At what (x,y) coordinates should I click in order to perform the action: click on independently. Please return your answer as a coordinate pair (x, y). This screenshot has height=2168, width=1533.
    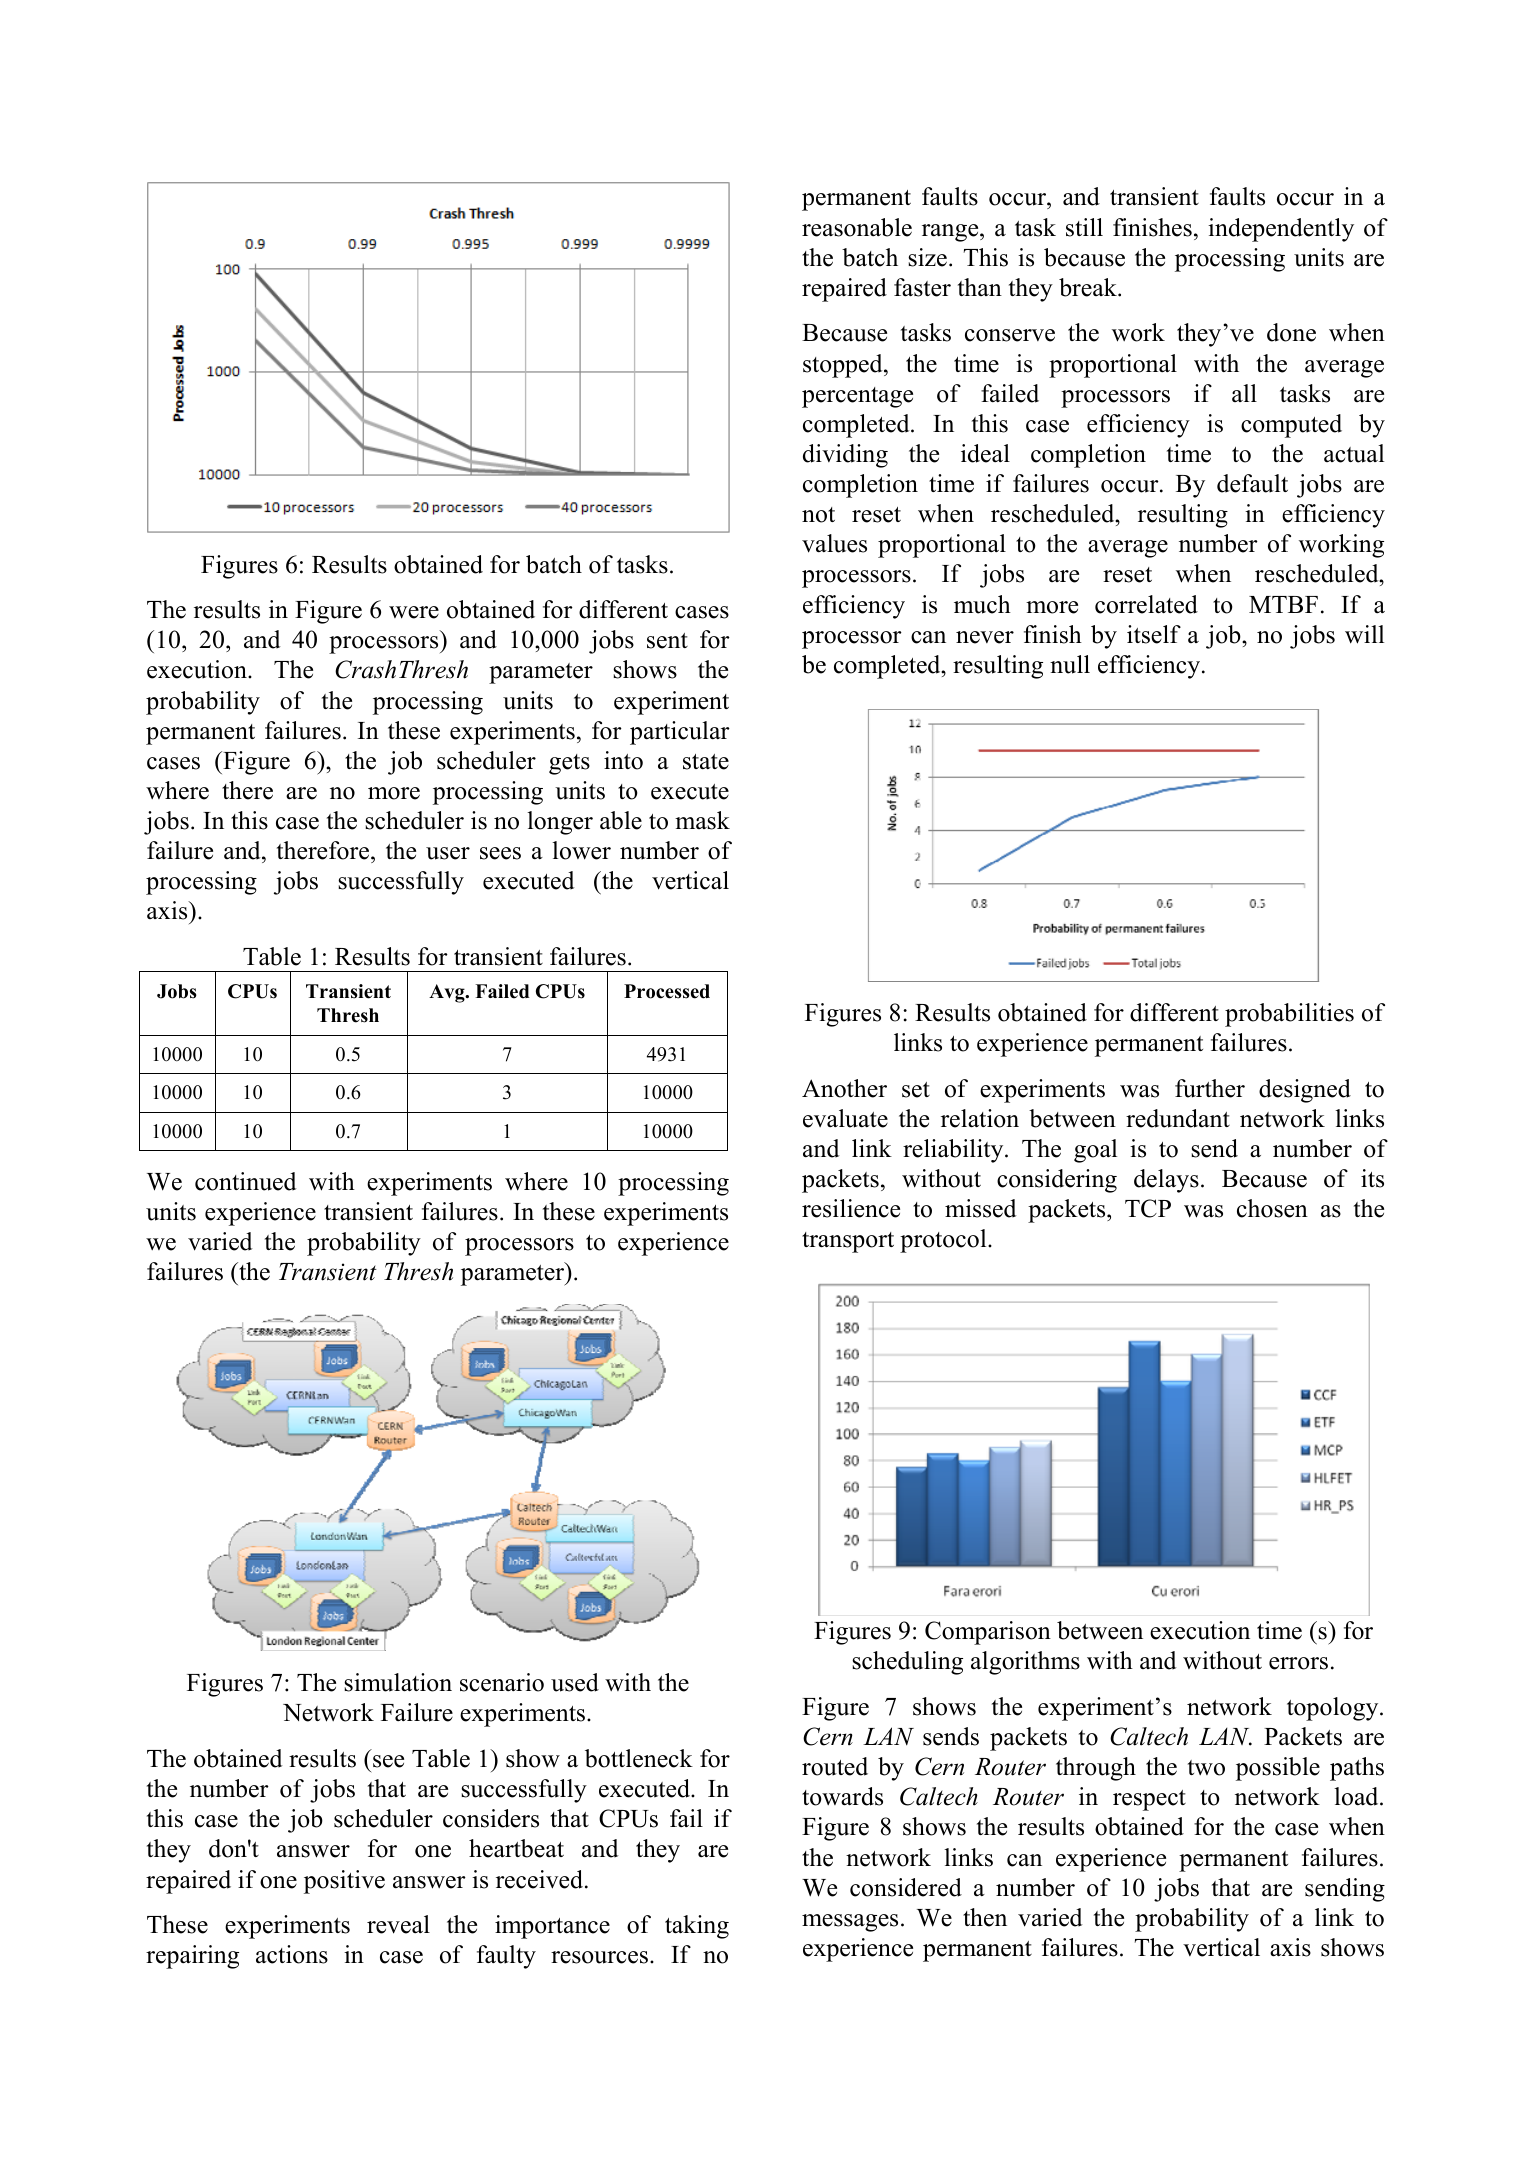
    Looking at the image, I should click on (1281, 230).
